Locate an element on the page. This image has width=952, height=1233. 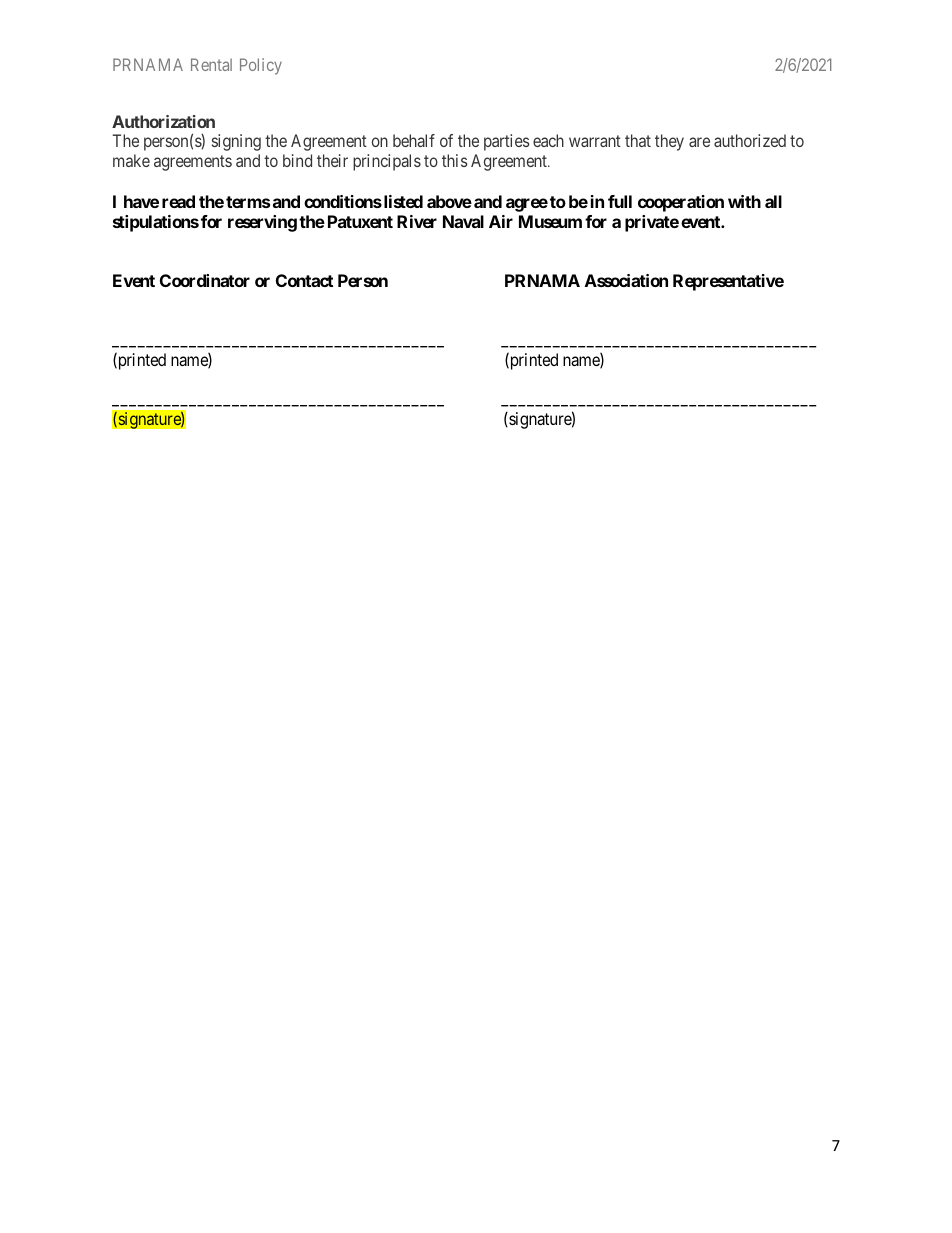
Policy is located at coordinates (261, 66).
